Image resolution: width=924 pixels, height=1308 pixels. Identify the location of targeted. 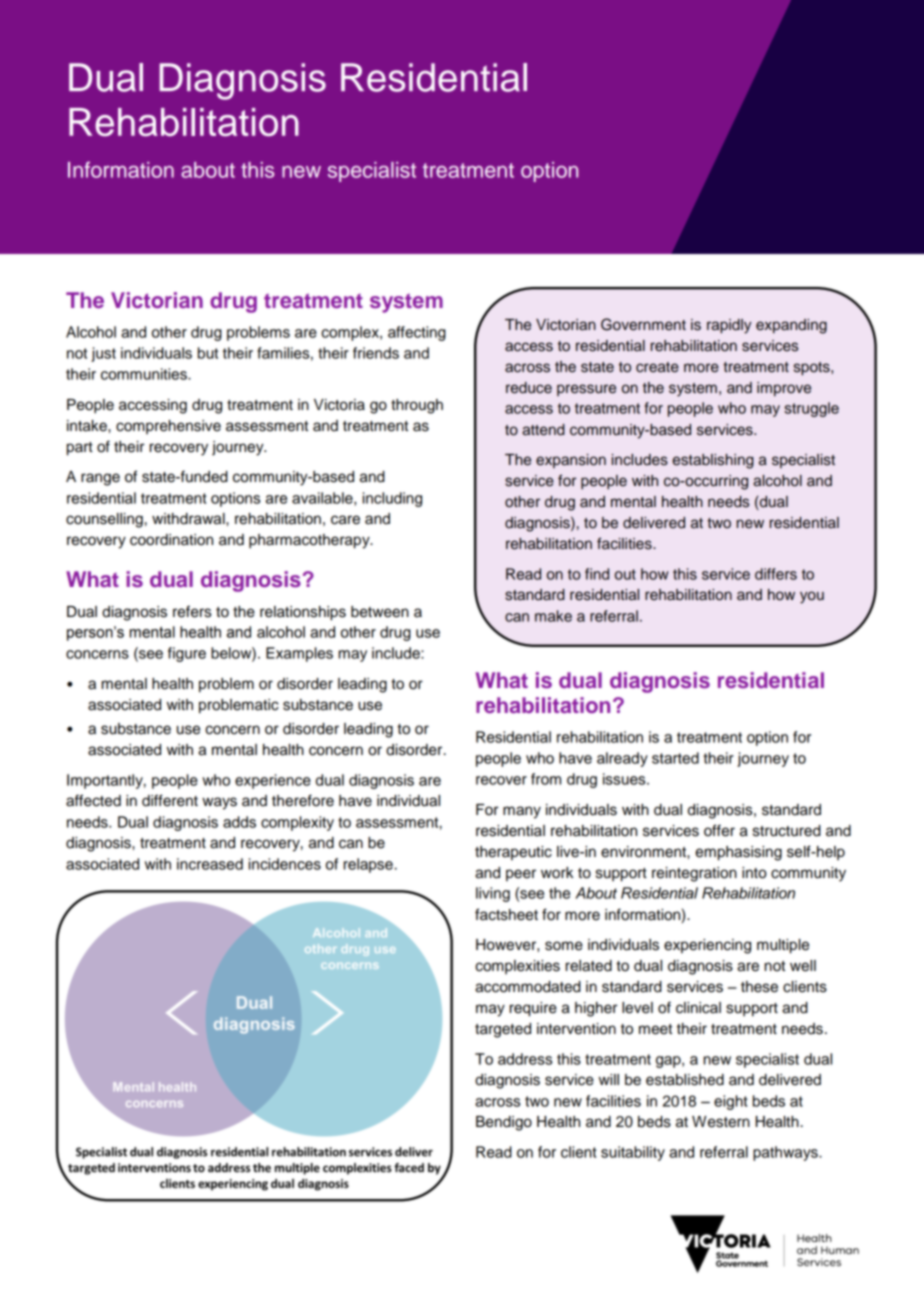
(503, 1030).
